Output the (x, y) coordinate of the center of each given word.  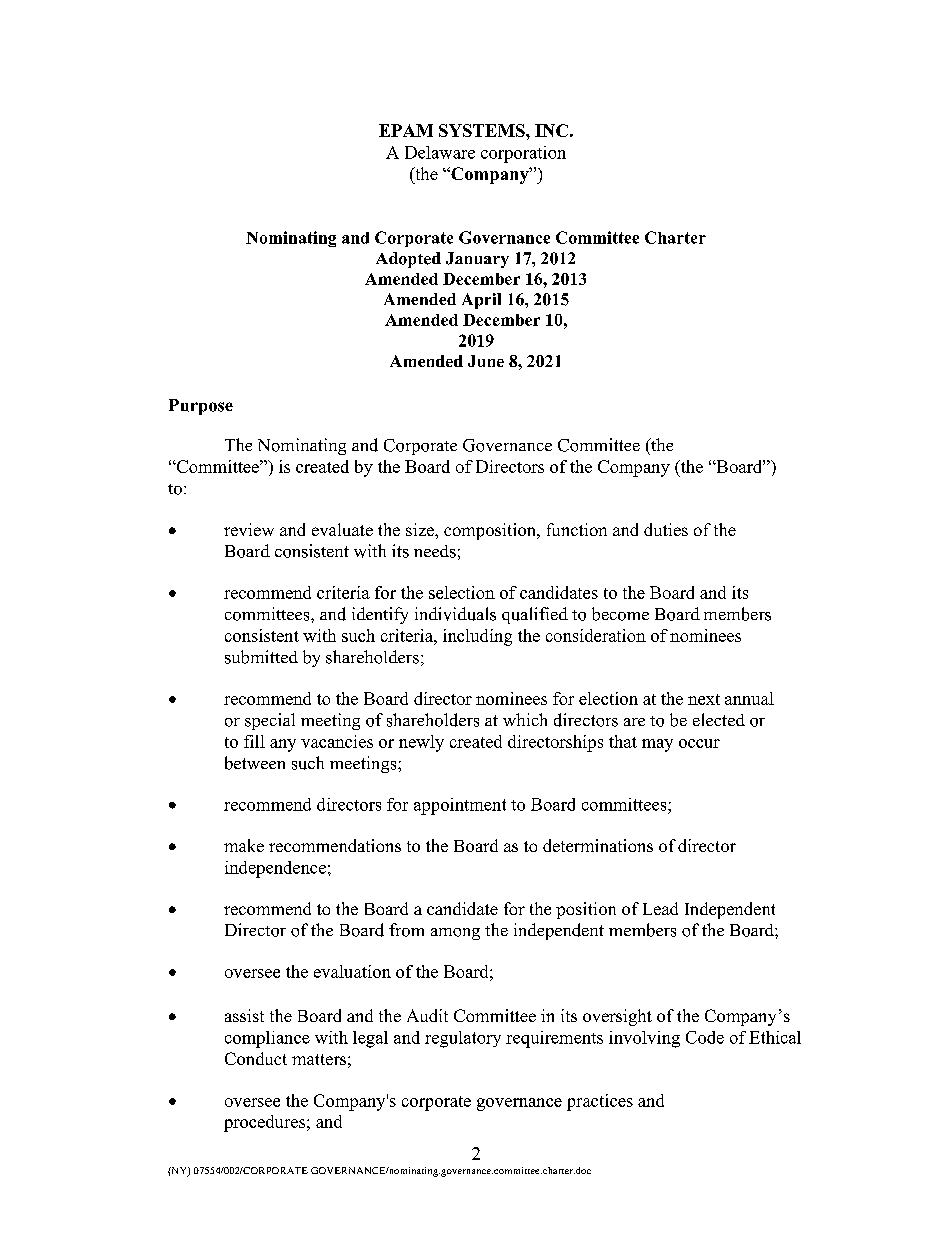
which (525, 719)
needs (435, 551)
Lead (660, 908)
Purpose (201, 407)
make (244, 845)
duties (666, 529)
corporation (523, 154)
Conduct (256, 1058)
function (577, 529)
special (270, 721)
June (486, 361)
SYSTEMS (483, 130)
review (249, 529)
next (704, 699)
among (455, 934)
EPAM (406, 130)
